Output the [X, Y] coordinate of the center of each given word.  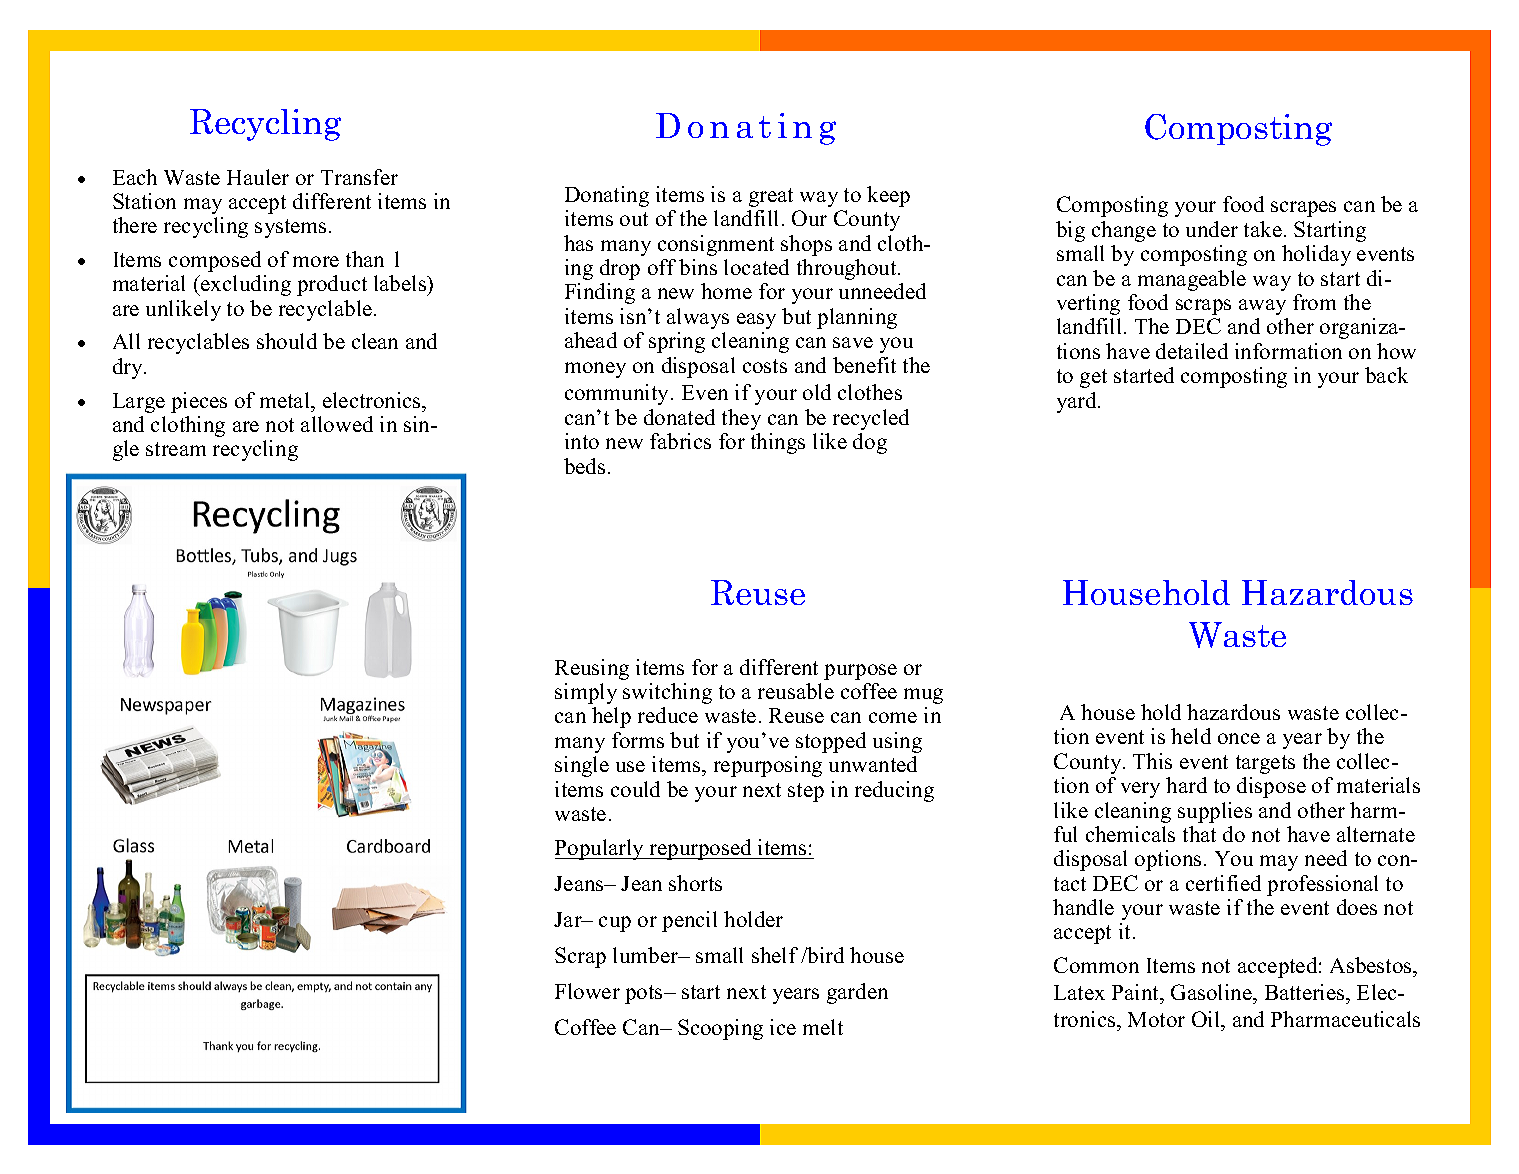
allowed [337, 424]
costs [765, 366]
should [287, 341]
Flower [587, 991]
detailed [1192, 351]
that [1199, 834]
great [771, 197]
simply [586, 693]
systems [290, 228]
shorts [695, 883]
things [778, 443]
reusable [796, 691]
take [1263, 229]
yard [1078, 402]
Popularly [601, 849]
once [1239, 738]
